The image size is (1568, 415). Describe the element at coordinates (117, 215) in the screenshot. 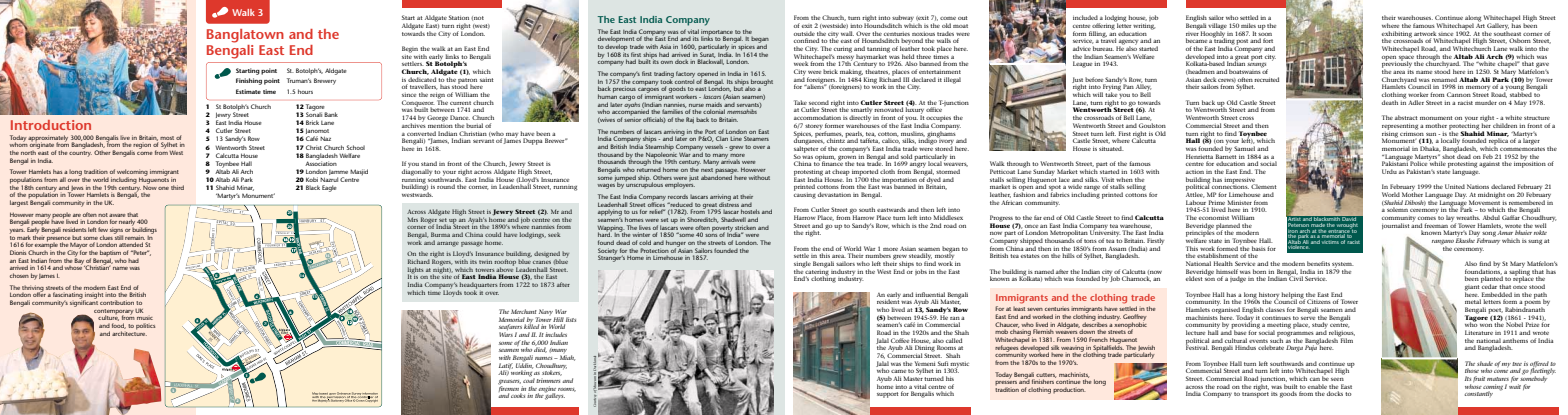

I see `aware` at that location.
